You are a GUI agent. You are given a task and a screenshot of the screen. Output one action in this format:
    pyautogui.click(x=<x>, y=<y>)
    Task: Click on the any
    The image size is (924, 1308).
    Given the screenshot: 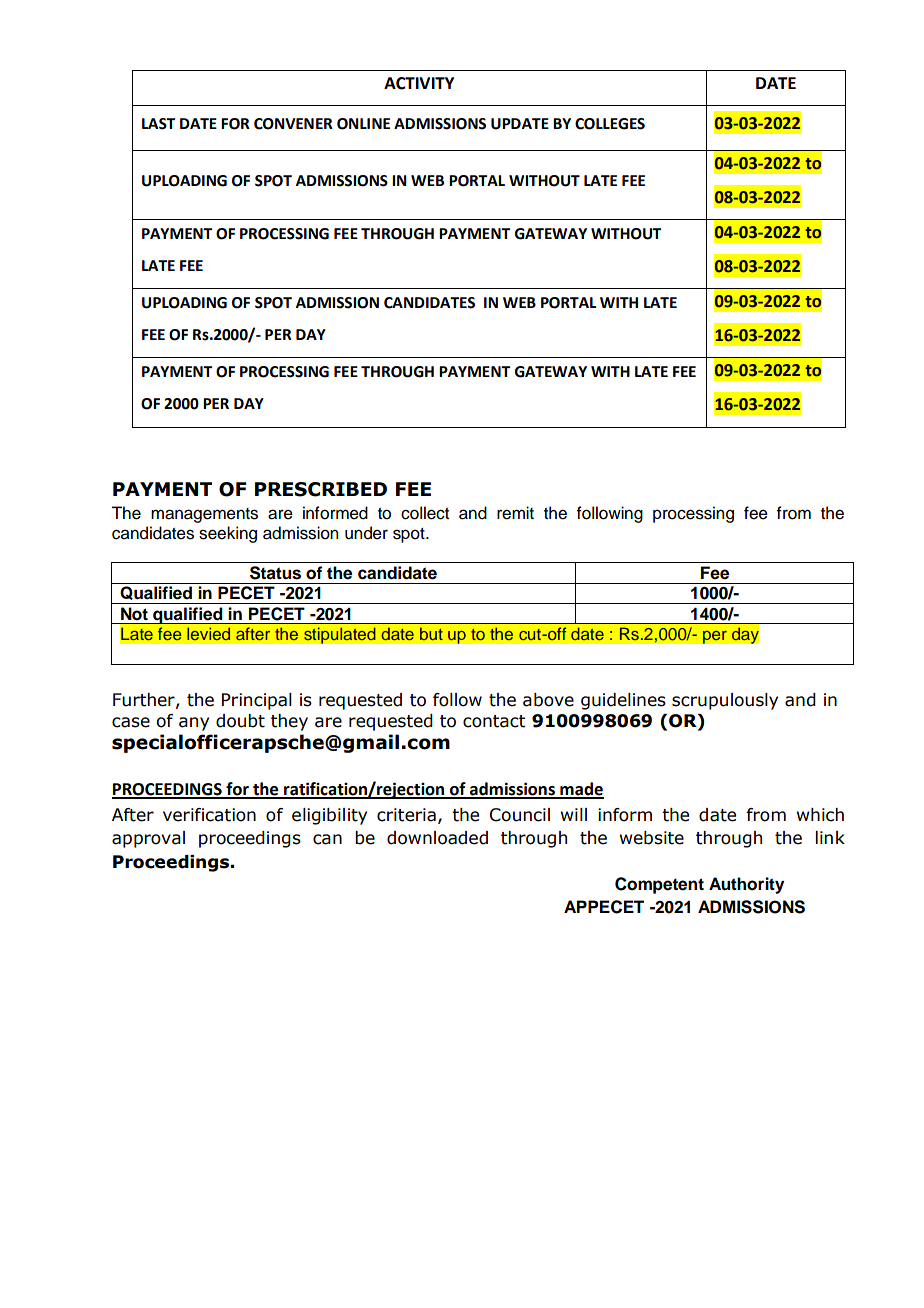 What is the action you would take?
    pyautogui.click(x=194, y=724)
